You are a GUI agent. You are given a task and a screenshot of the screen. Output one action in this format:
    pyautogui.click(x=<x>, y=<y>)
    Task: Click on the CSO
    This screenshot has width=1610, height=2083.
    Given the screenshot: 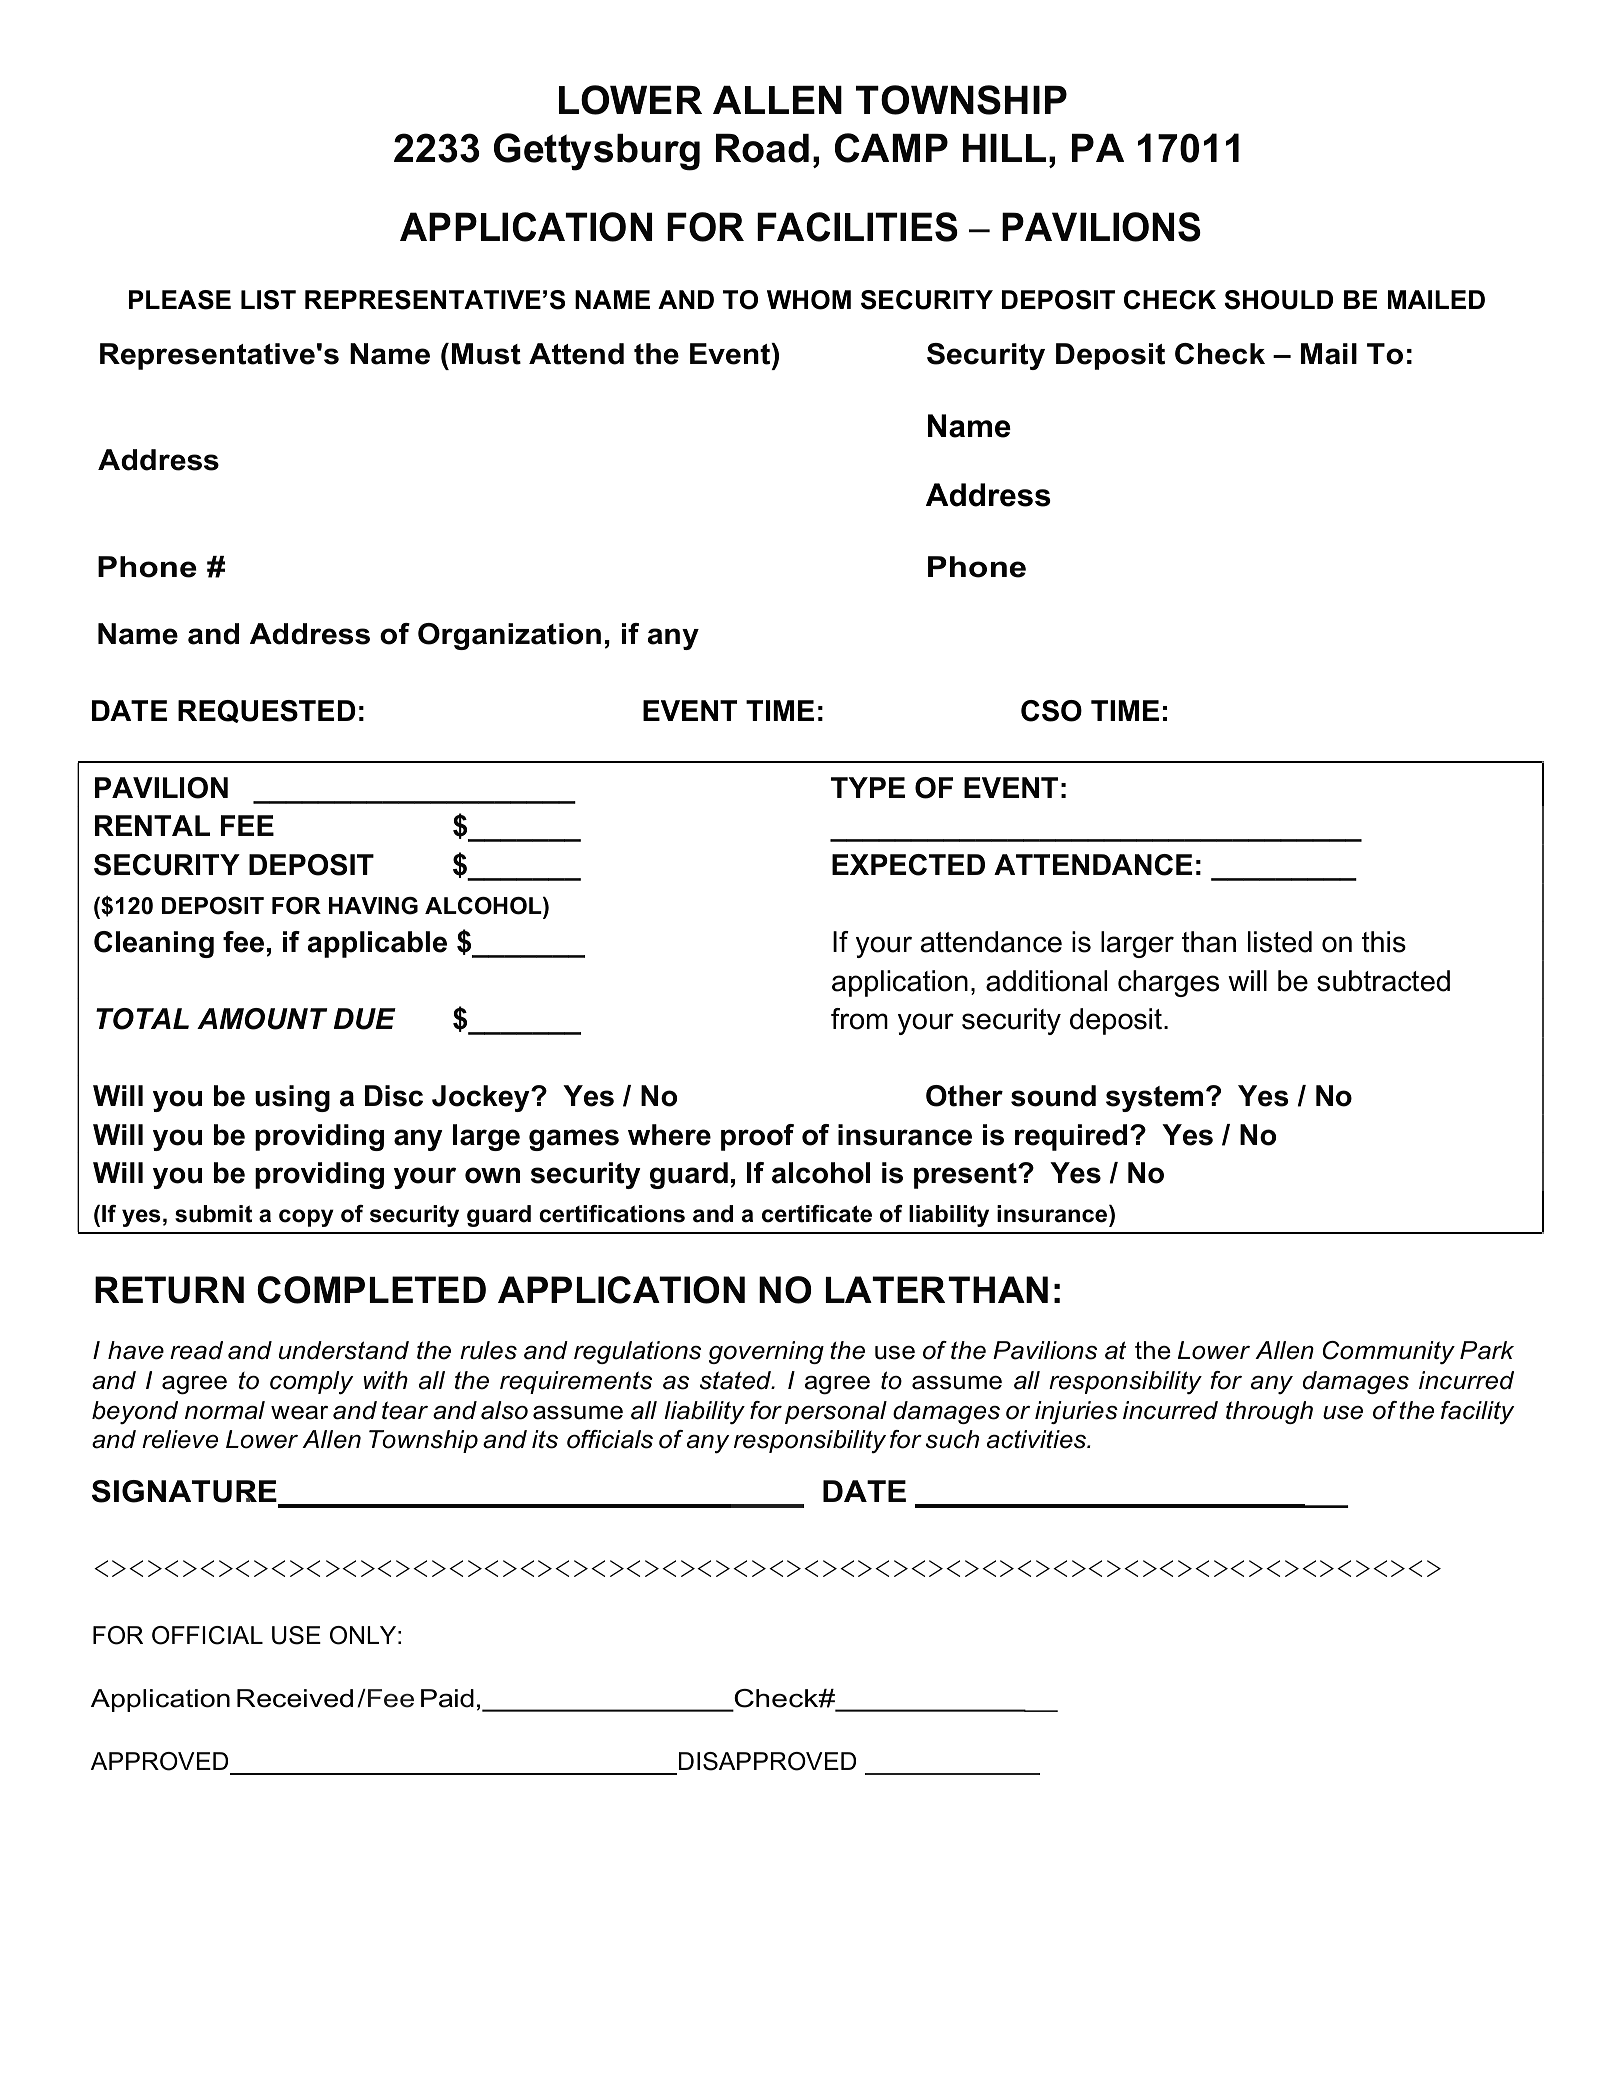 What is the action you would take?
    pyautogui.click(x=1051, y=711)
